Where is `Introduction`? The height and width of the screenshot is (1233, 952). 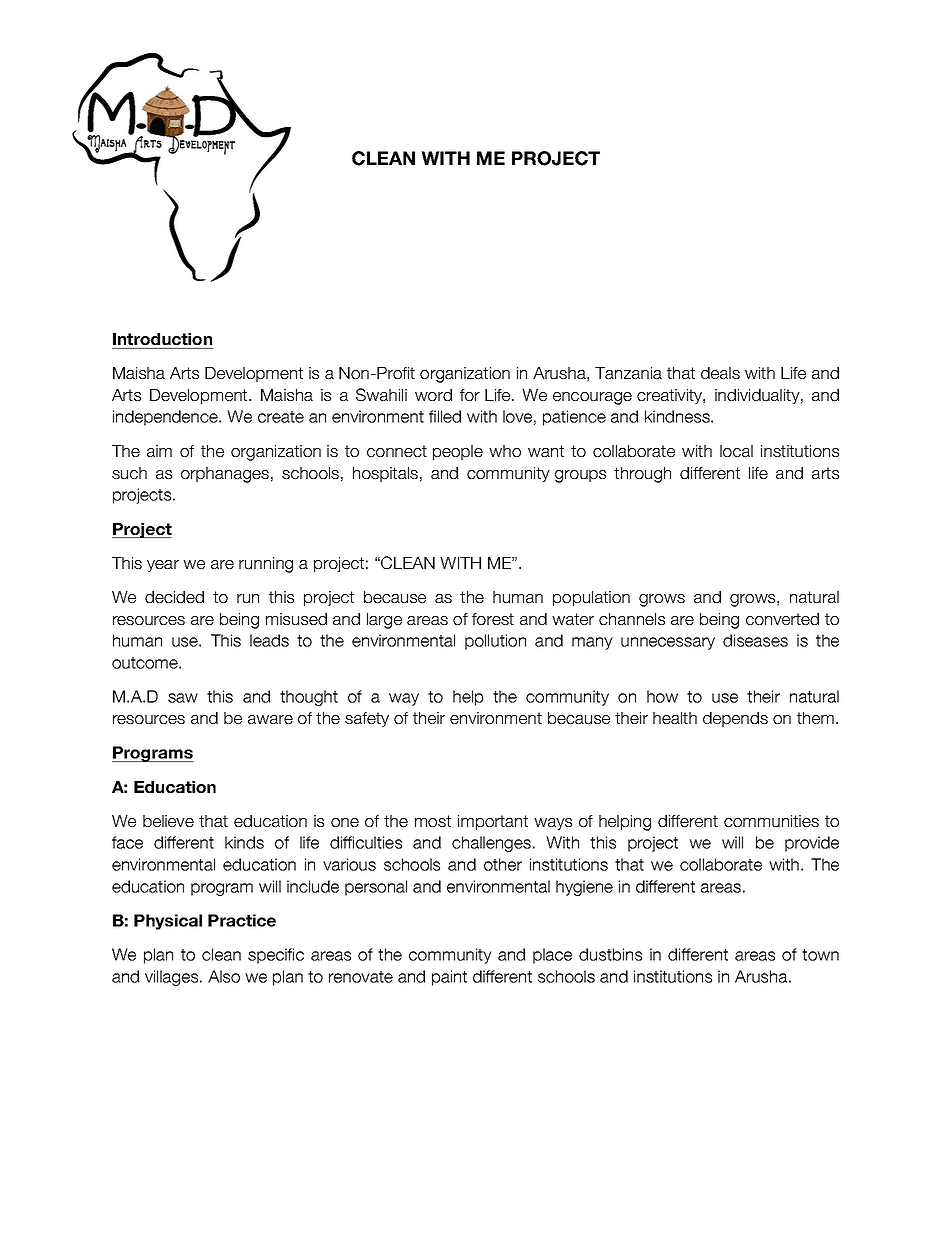
Introduction is located at coordinates (162, 339).
